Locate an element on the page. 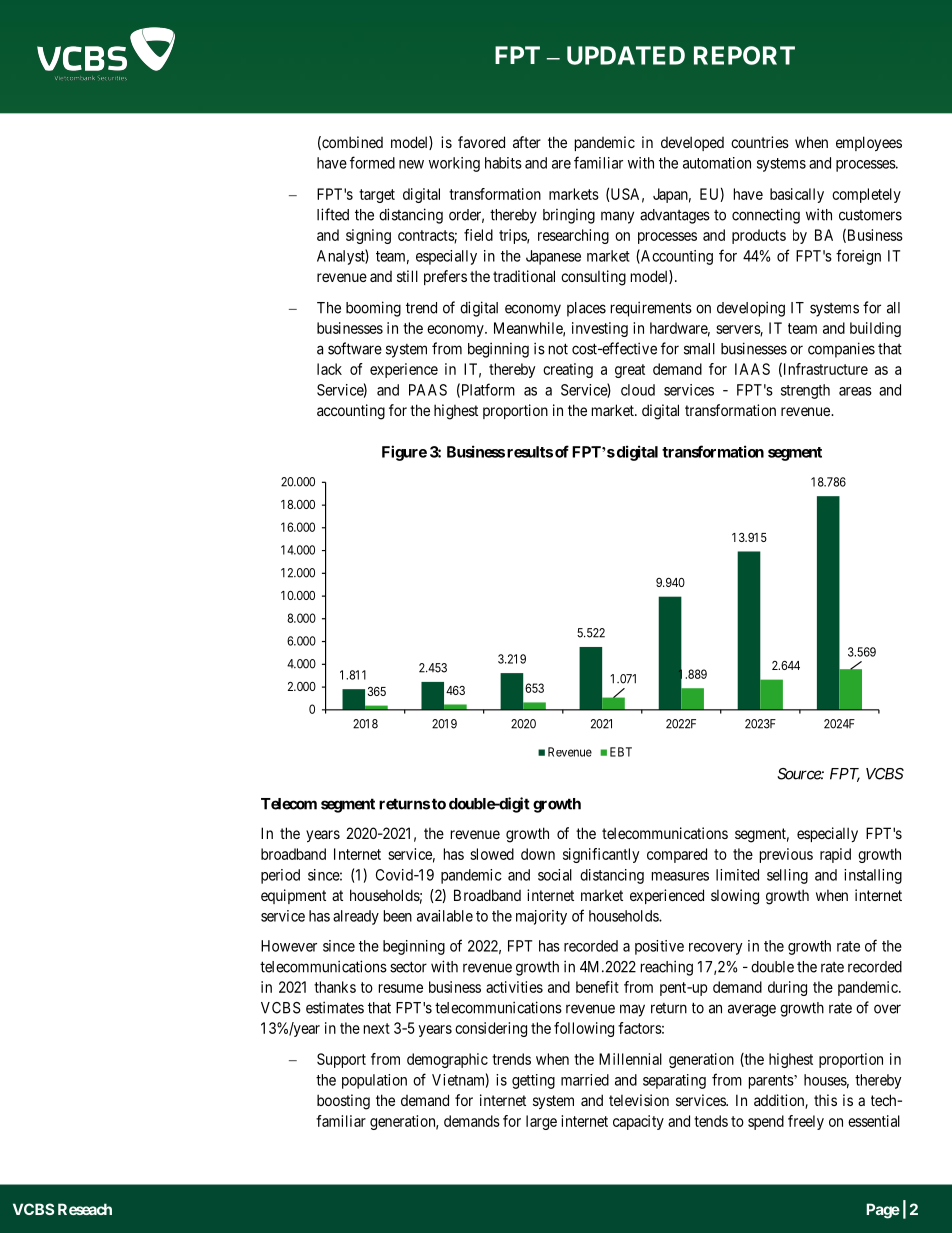 This image has height=1233, width=952. REPORT is located at coordinates (744, 55).
